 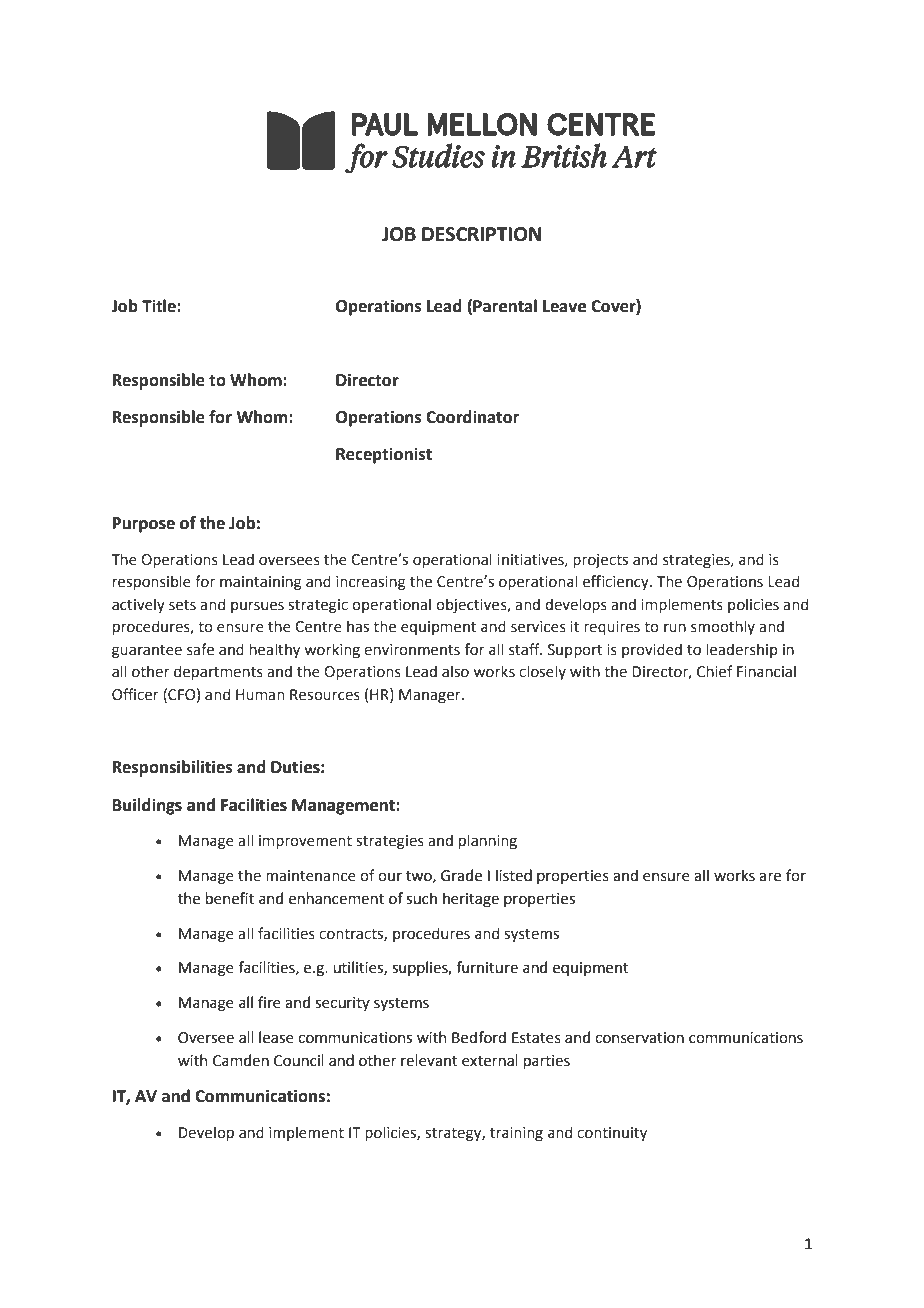 I want to click on Title, so click(x=160, y=306).
